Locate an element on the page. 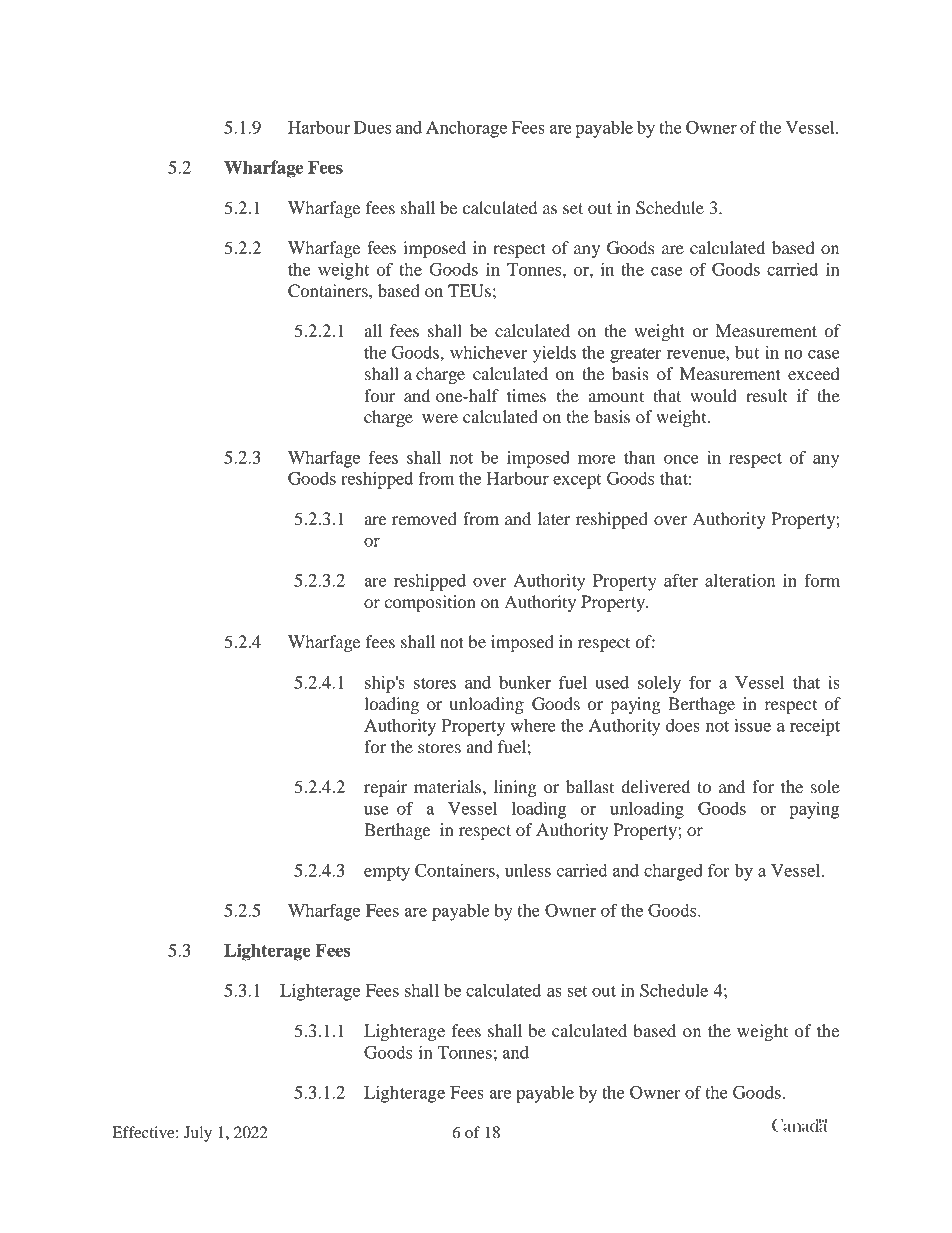 The height and width of the image is (1233, 952). but is located at coordinates (747, 352).
